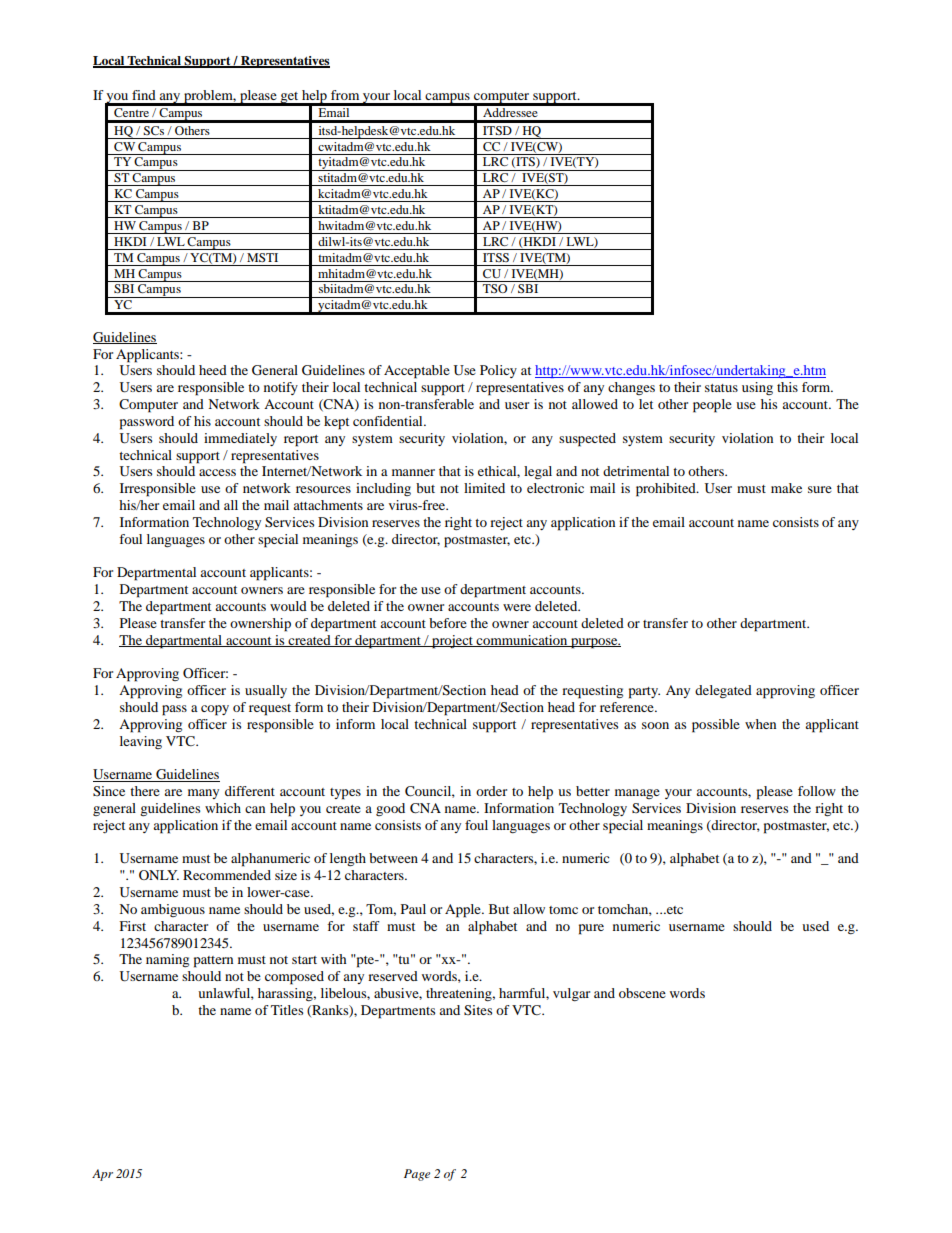 Image resolution: width=952 pixels, height=1233 pixels. Describe the element at coordinates (417, 1175) in the image. I see `Page` at that location.
